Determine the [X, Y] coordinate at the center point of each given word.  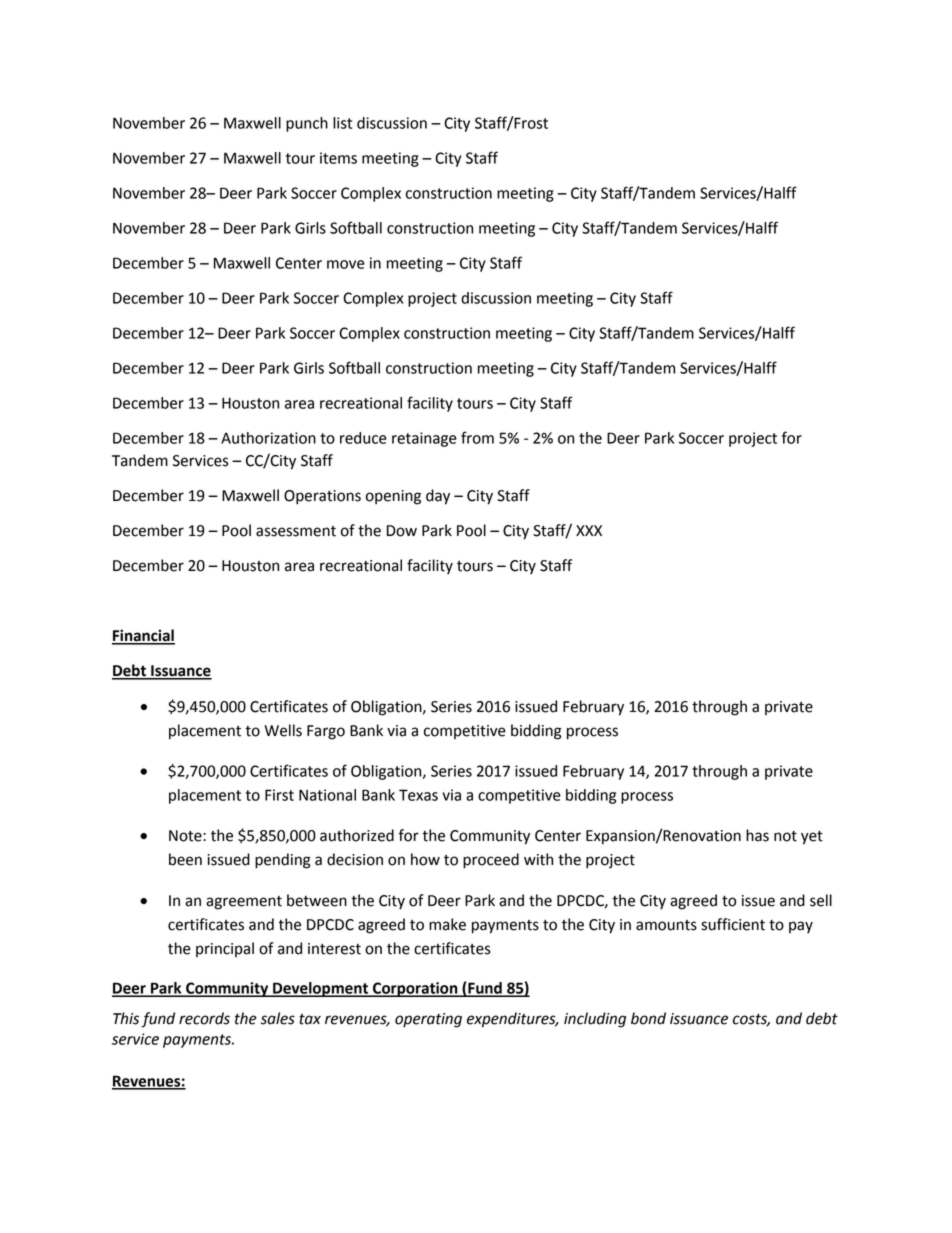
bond [648, 1018]
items [338, 158]
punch [307, 124]
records [204, 1018]
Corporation [415, 989]
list [342, 123]
